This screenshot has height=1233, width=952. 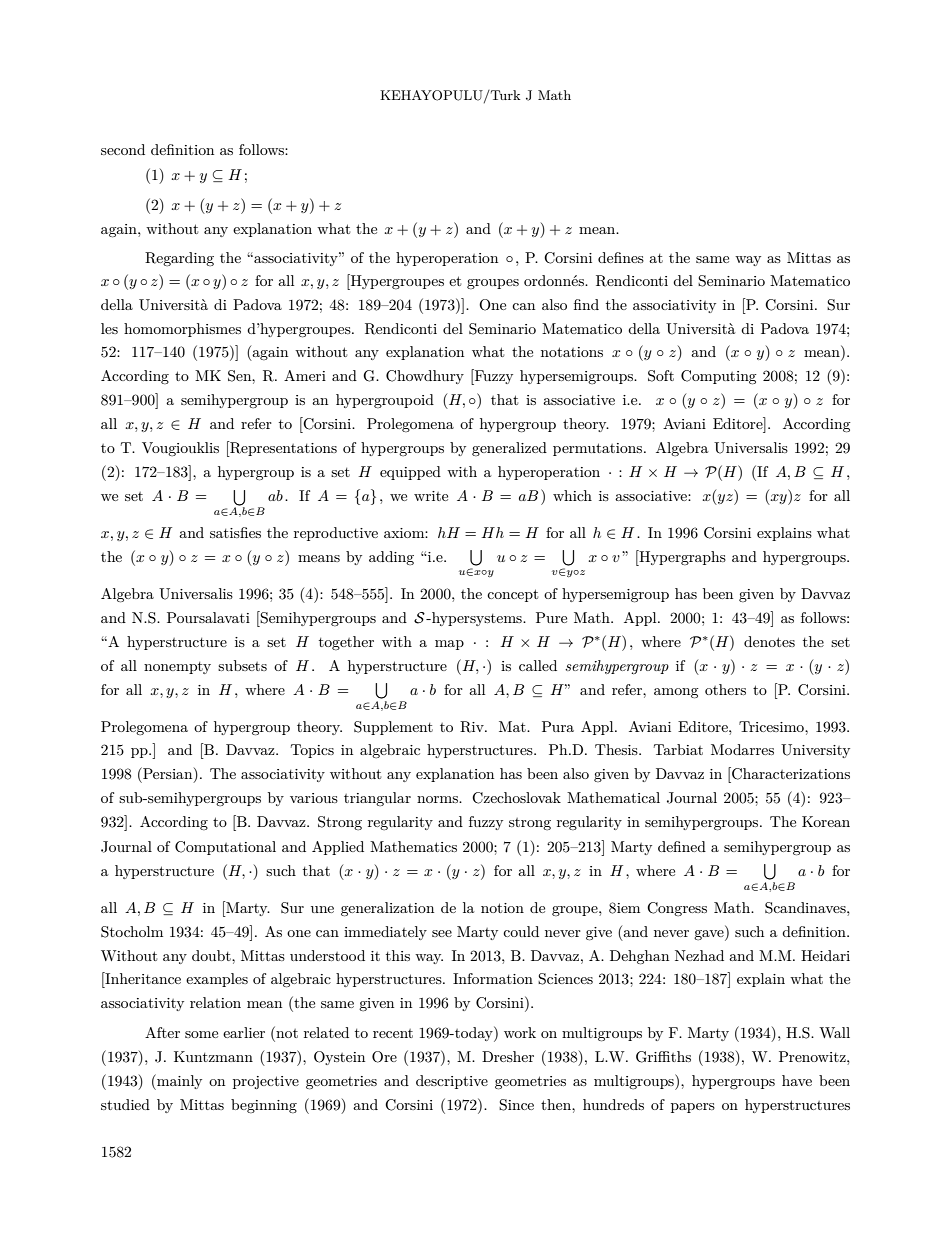 What do you see at coordinates (425, 377) in the screenshot?
I see `Chowdhury` at bounding box center [425, 377].
